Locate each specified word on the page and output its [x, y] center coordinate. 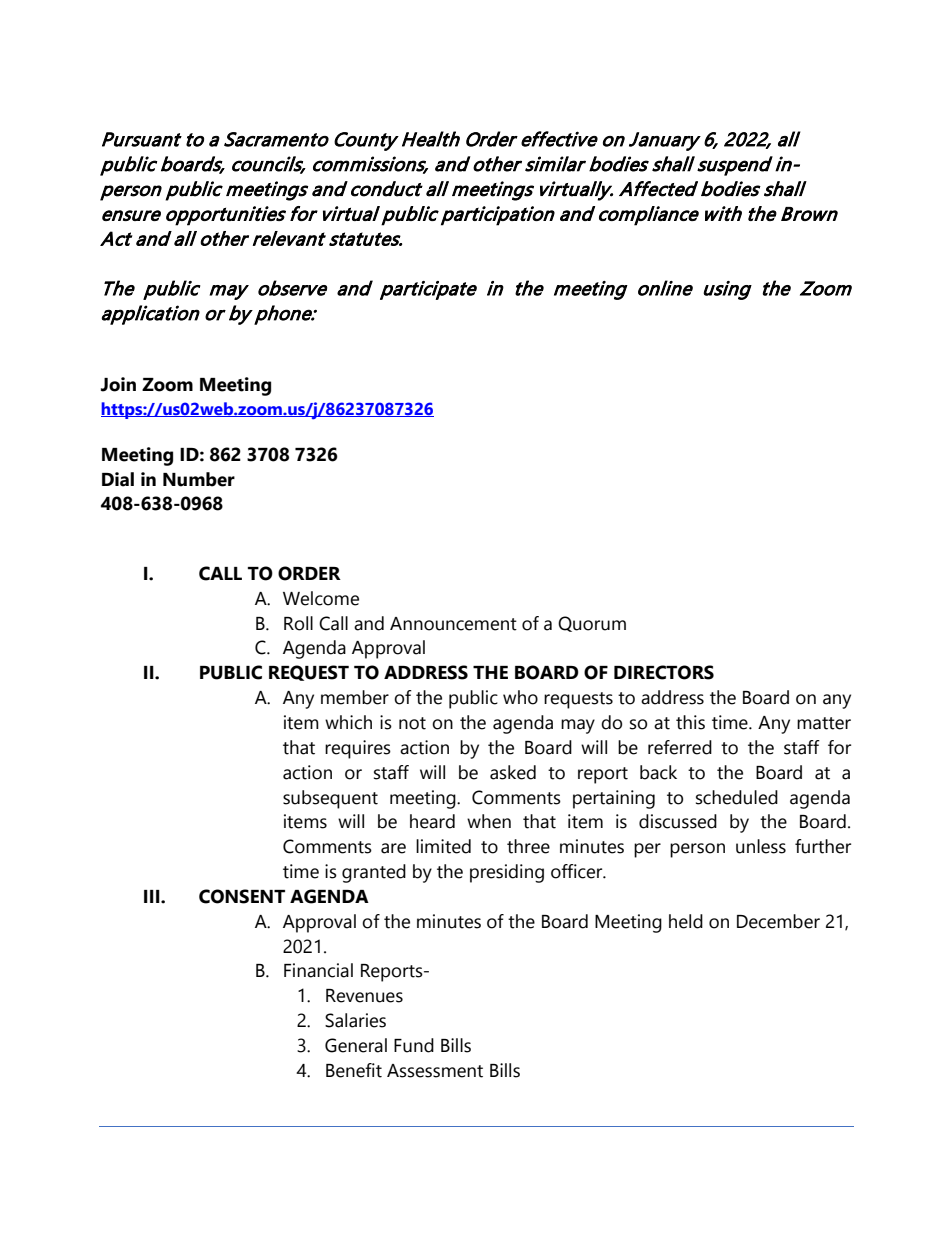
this [690, 722]
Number [199, 479]
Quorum [592, 624]
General [356, 1045]
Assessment [435, 1071]
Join [118, 384]
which [348, 722]
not [412, 723]
